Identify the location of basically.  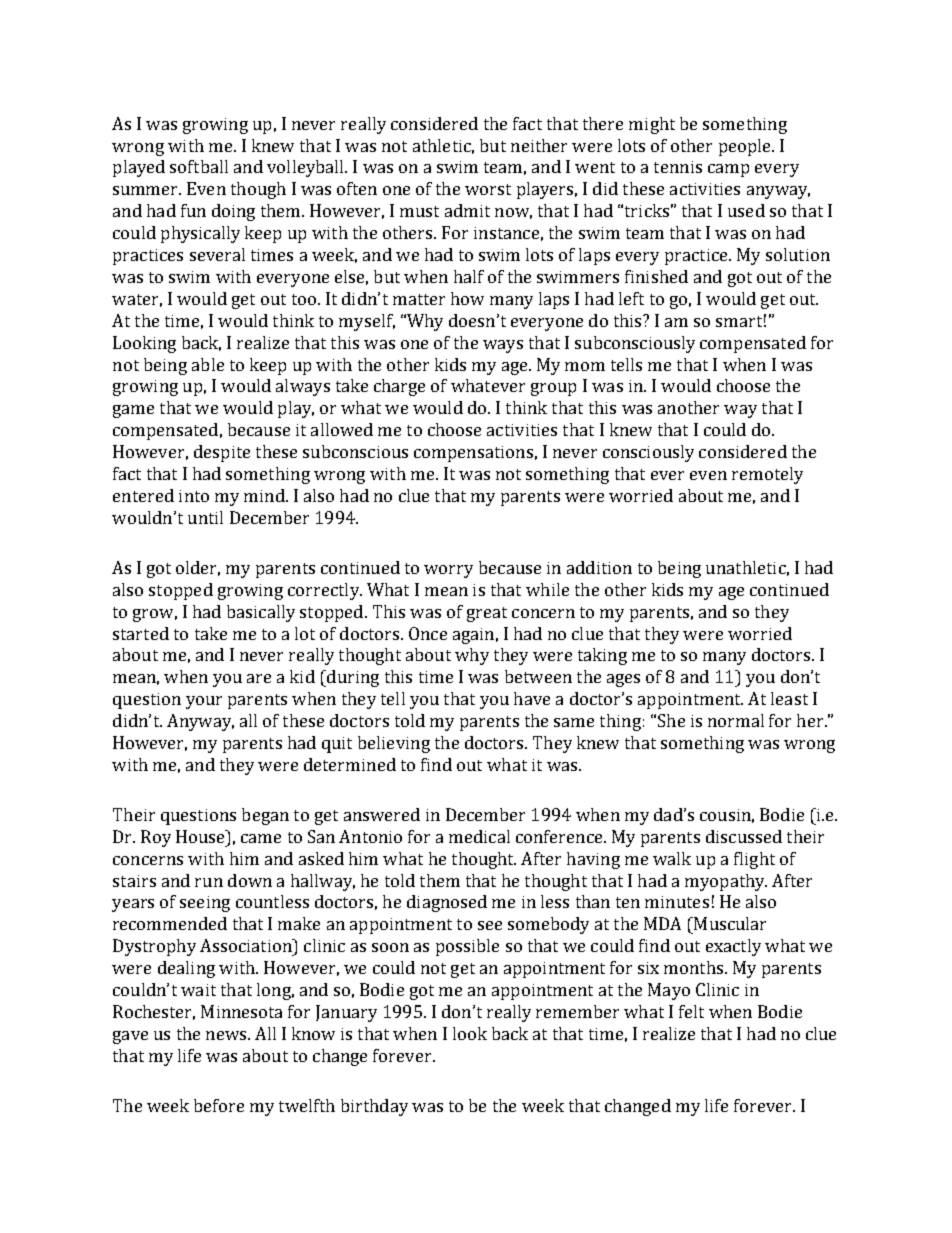
(261, 613).
